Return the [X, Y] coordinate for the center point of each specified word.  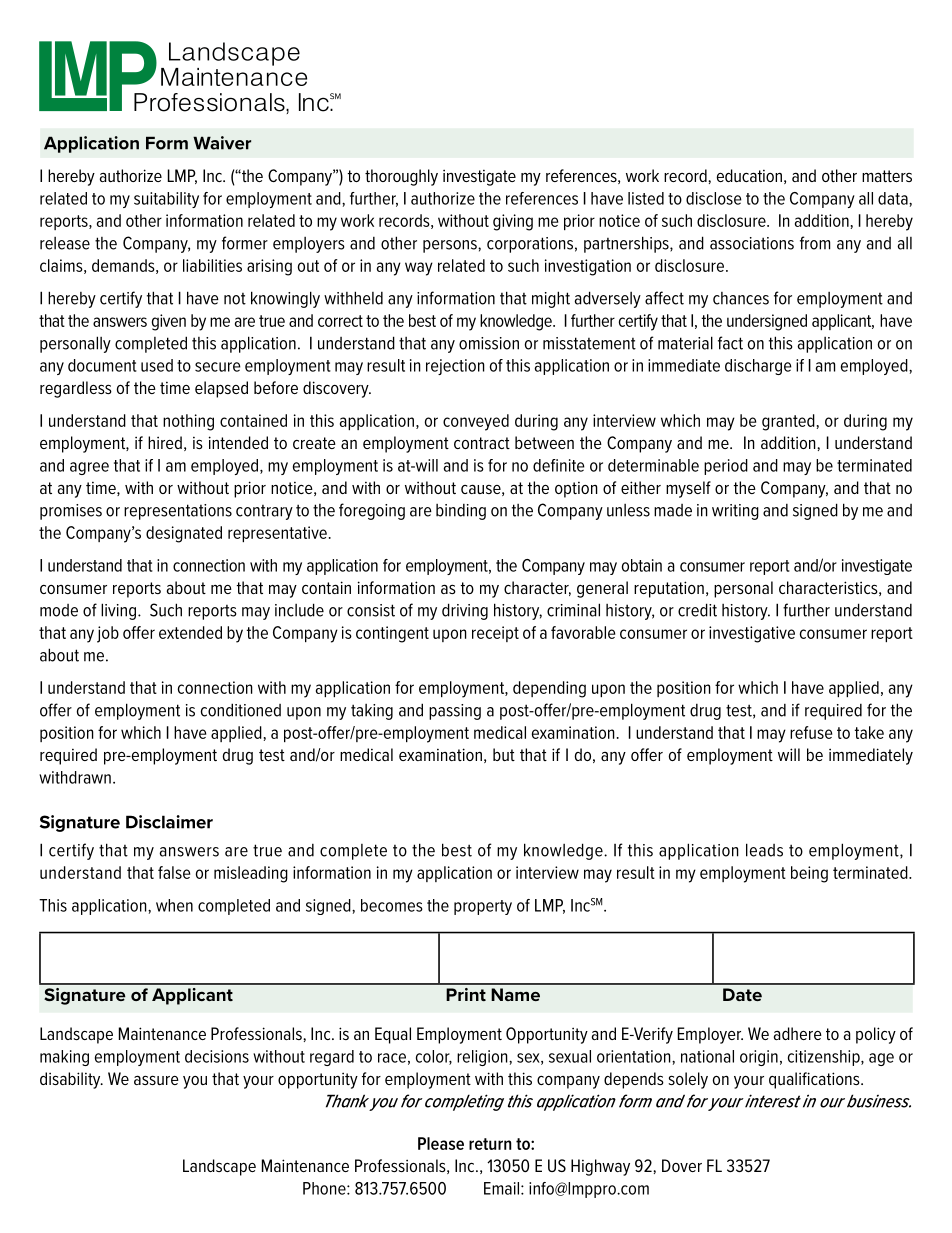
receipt [495, 634]
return [490, 1144]
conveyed [476, 422]
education [749, 175]
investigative [752, 634]
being [809, 874]
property [483, 907]
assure [156, 1080]
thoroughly [401, 177]
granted [788, 422]
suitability [166, 200]
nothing [188, 422]
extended [190, 632]
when [174, 905]
